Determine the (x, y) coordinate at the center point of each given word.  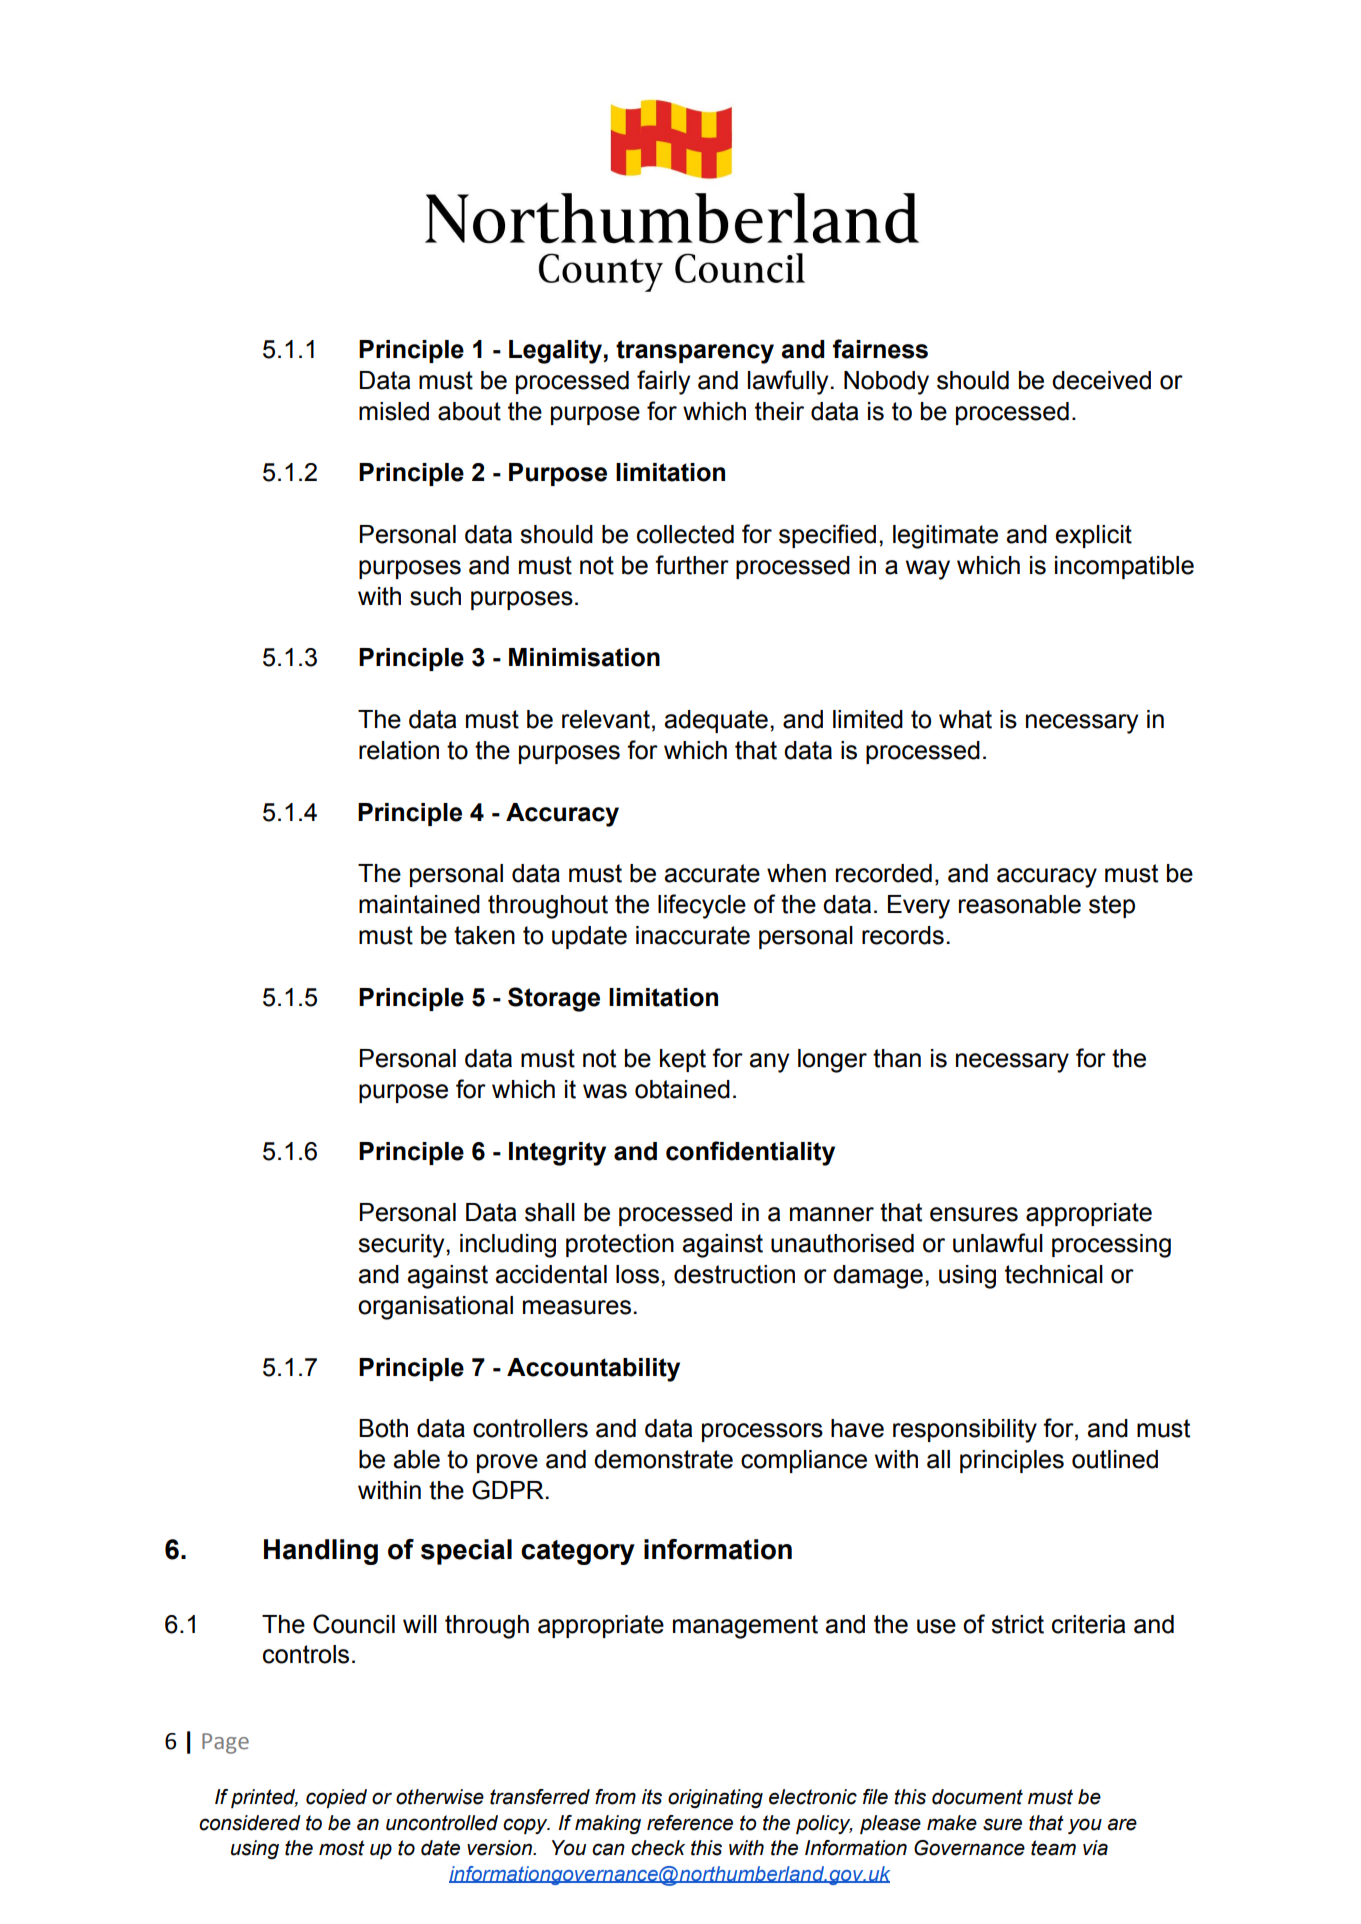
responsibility (965, 1431)
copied (336, 1799)
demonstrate (663, 1459)
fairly (663, 382)
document (977, 1797)
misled (394, 411)
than (897, 1058)
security (402, 1246)
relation (399, 750)
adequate (716, 721)
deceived (1101, 380)
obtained (682, 1089)
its (652, 1797)
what (965, 719)
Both (383, 1428)
